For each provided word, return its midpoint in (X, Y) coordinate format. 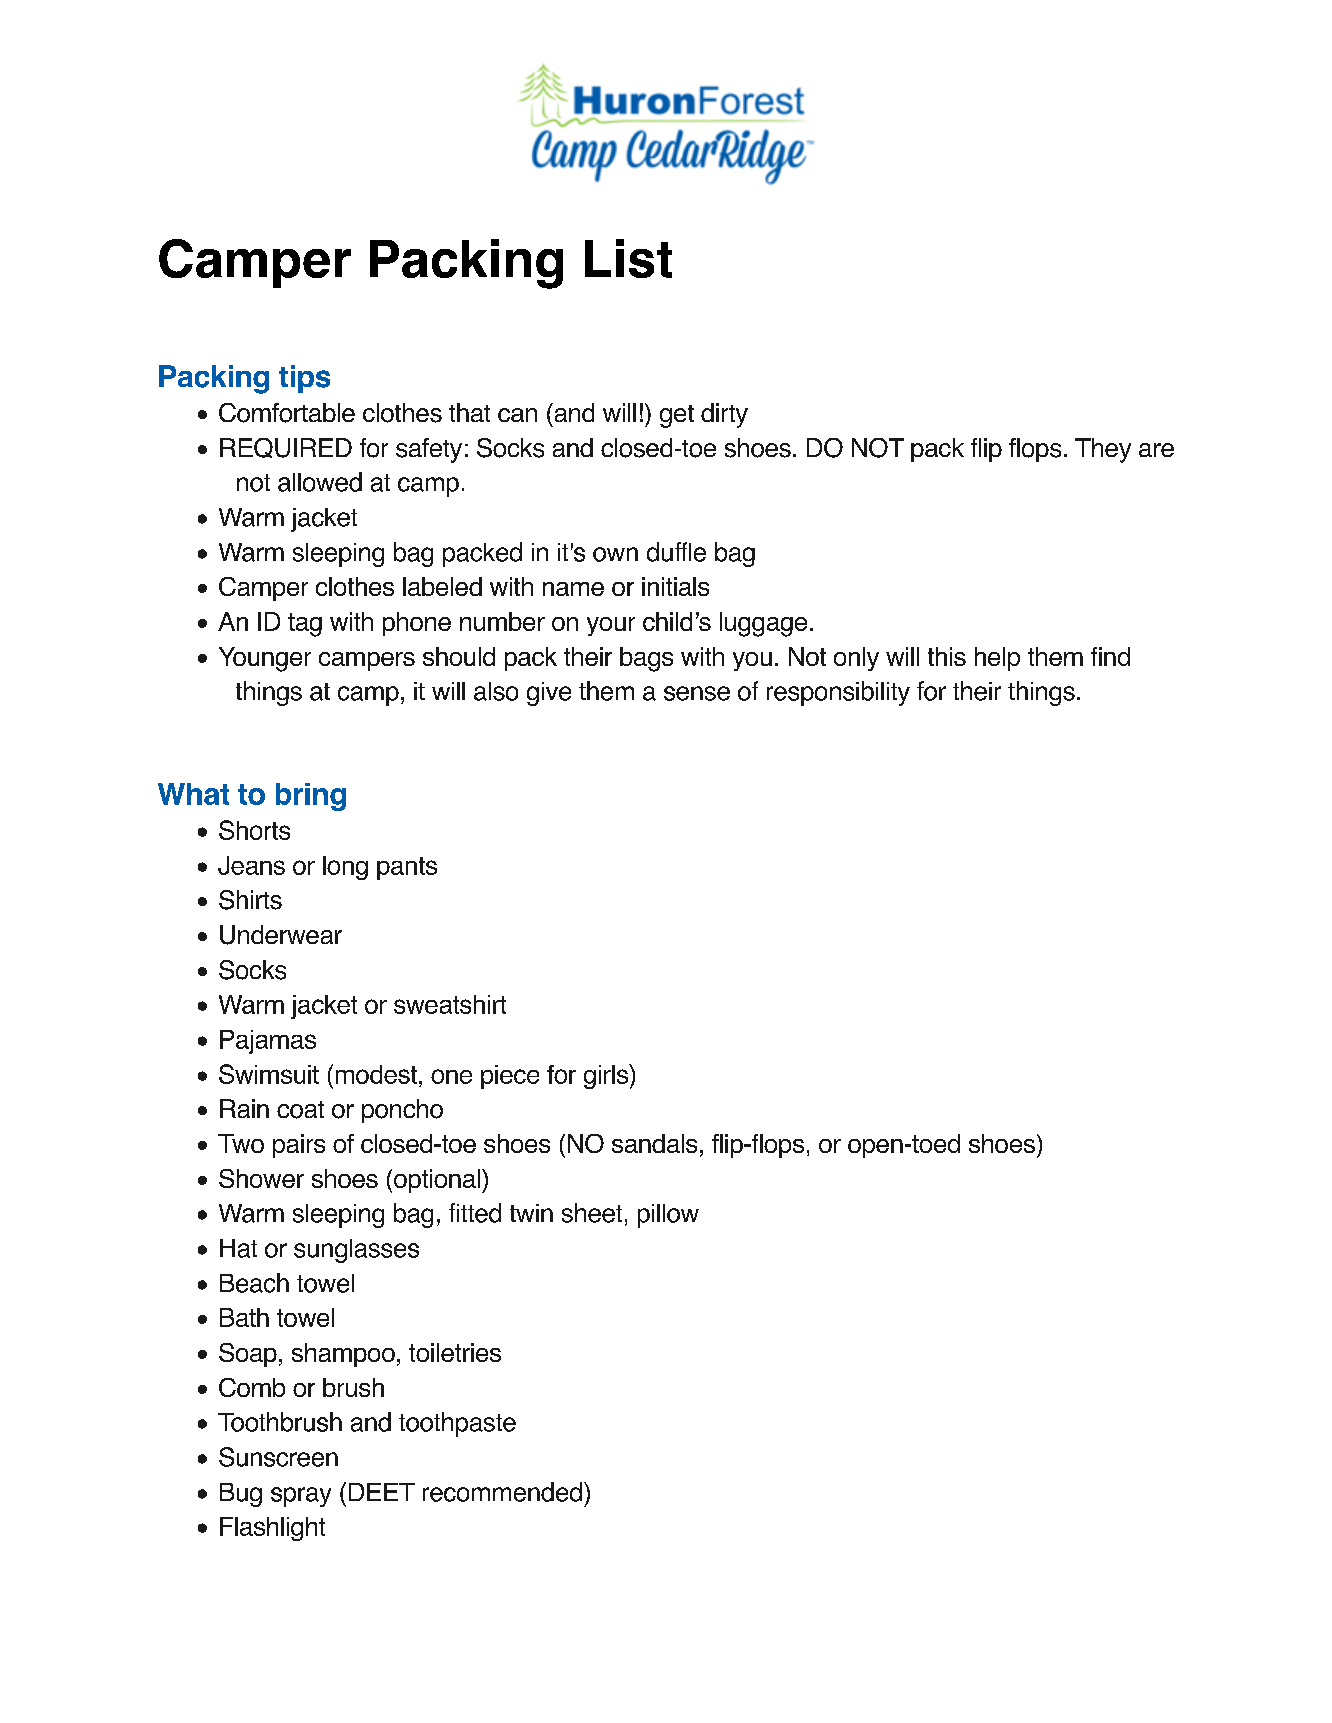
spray (301, 1497)
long (345, 868)
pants (407, 868)
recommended (502, 1492)
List (628, 258)
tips (304, 379)
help (997, 659)
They (1103, 450)
